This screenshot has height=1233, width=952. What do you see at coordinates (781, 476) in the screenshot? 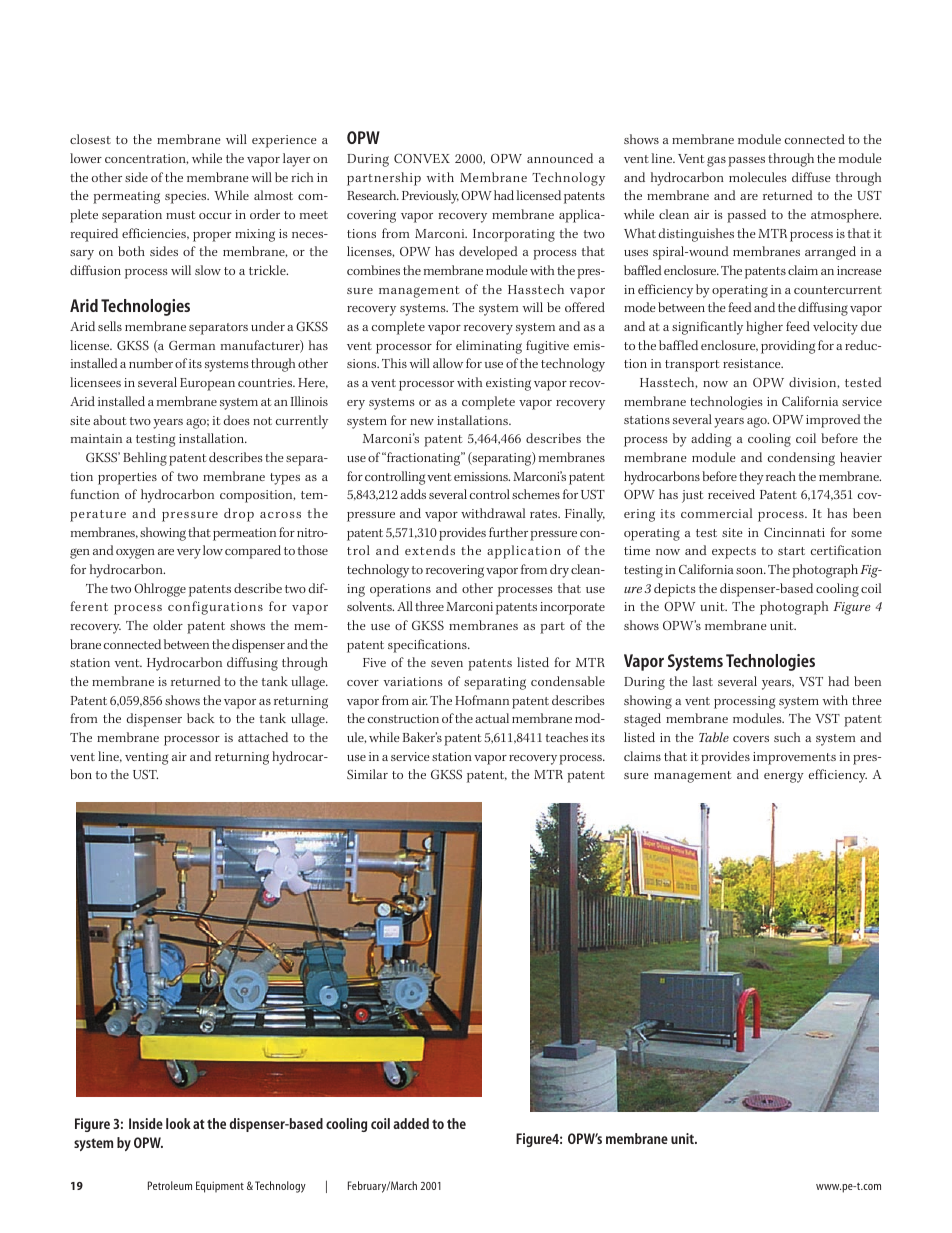
I see `reach` at bounding box center [781, 476].
